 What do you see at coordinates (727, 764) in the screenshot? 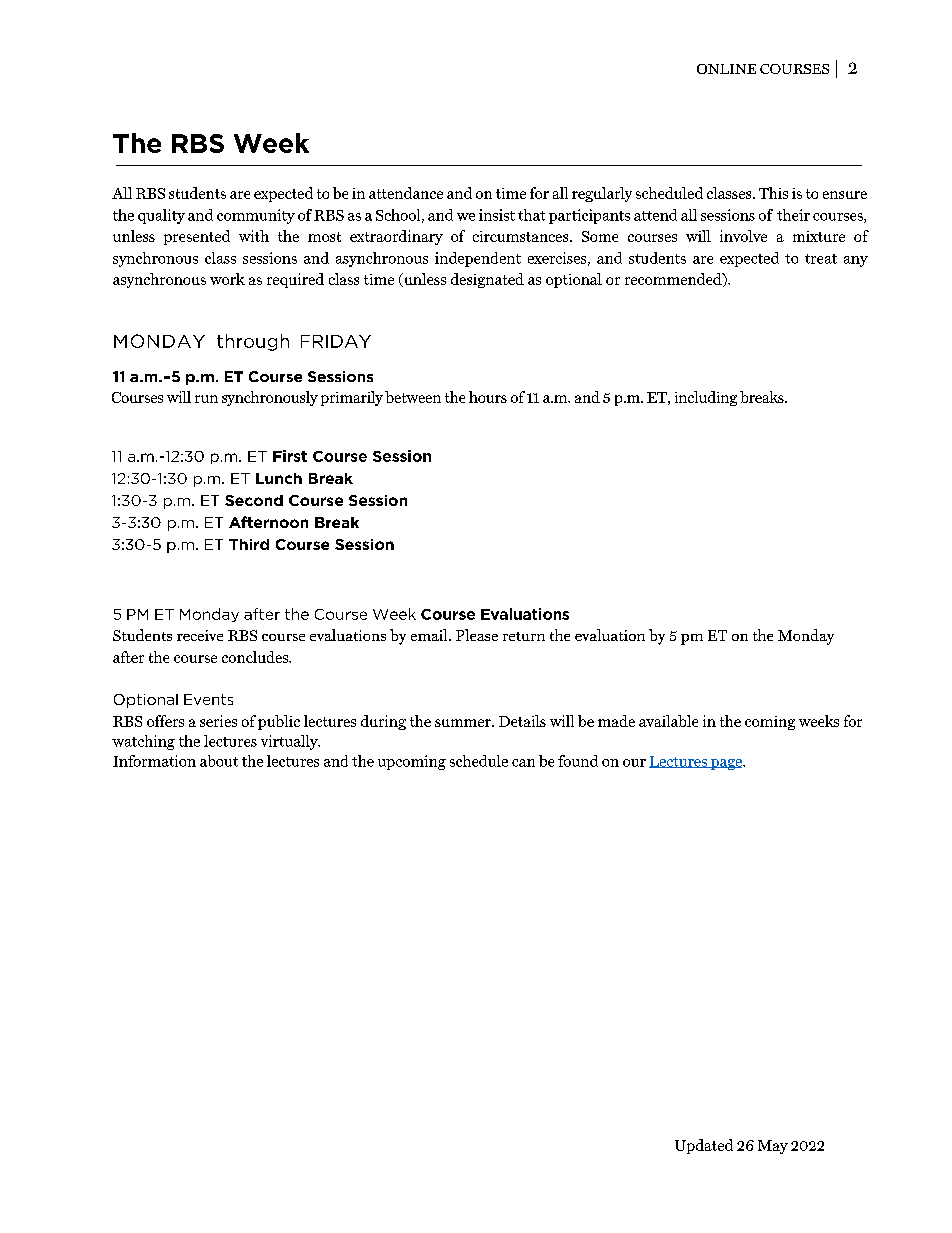
I see `page` at bounding box center [727, 764].
